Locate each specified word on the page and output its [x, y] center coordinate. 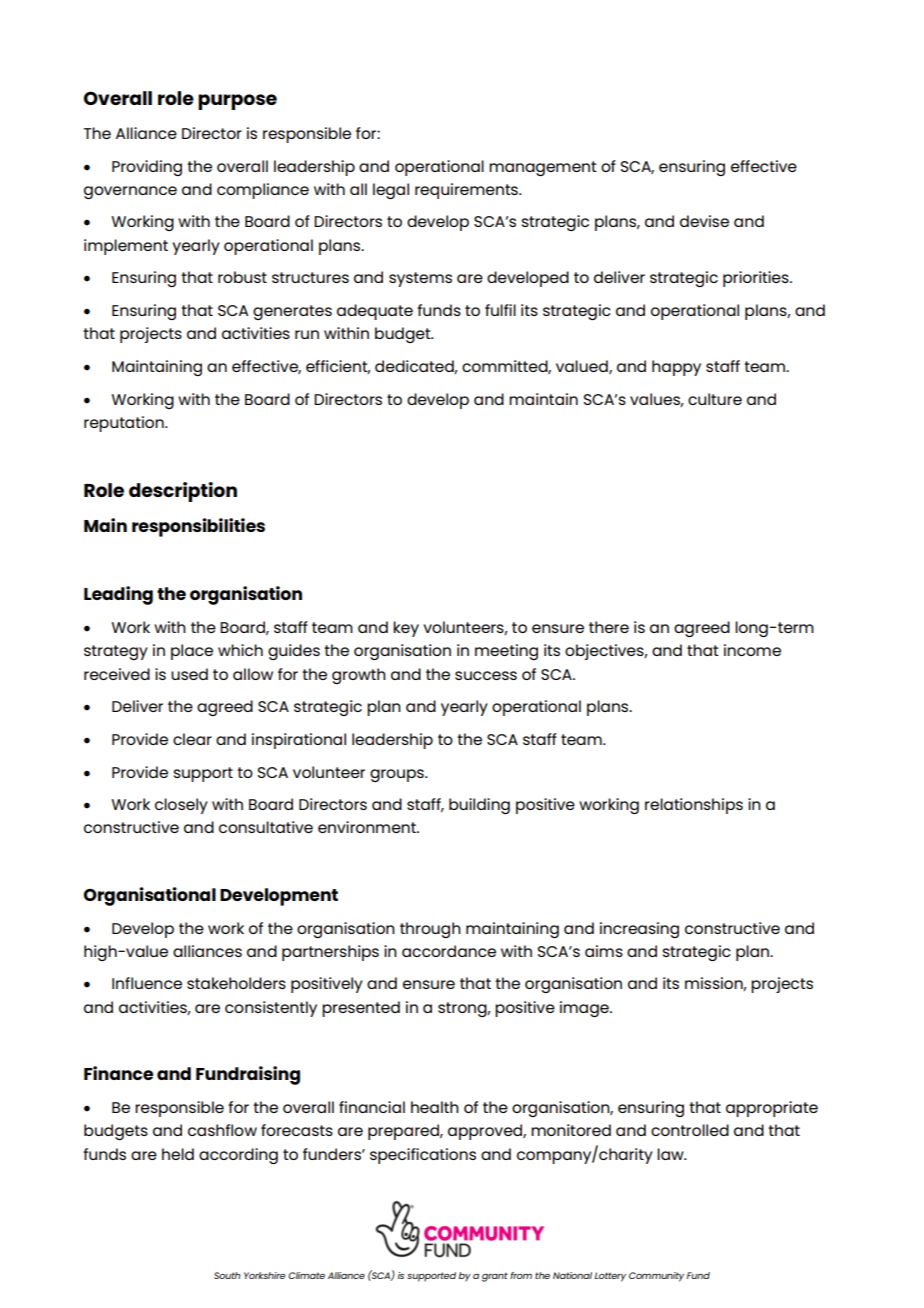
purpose [237, 102]
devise [704, 221]
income [752, 650]
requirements [467, 191]
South [227, 1275]
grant [495, 1277]
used [189, 674]
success [486, 675]
